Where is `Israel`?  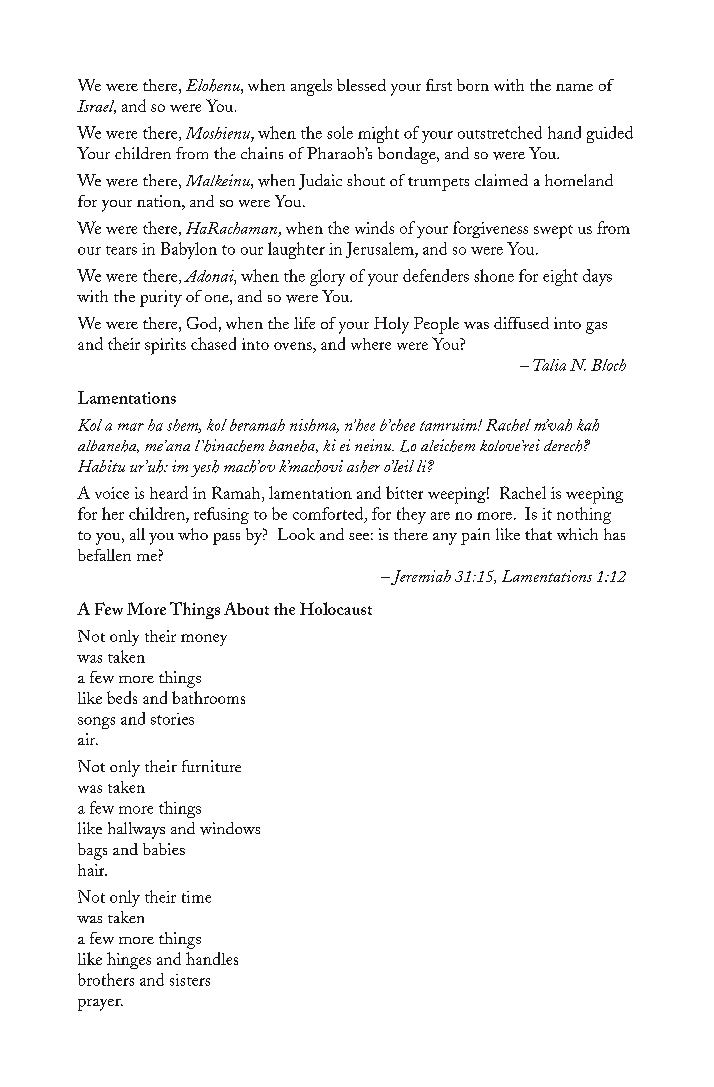 Israel is located at coordinates (96, 107).
